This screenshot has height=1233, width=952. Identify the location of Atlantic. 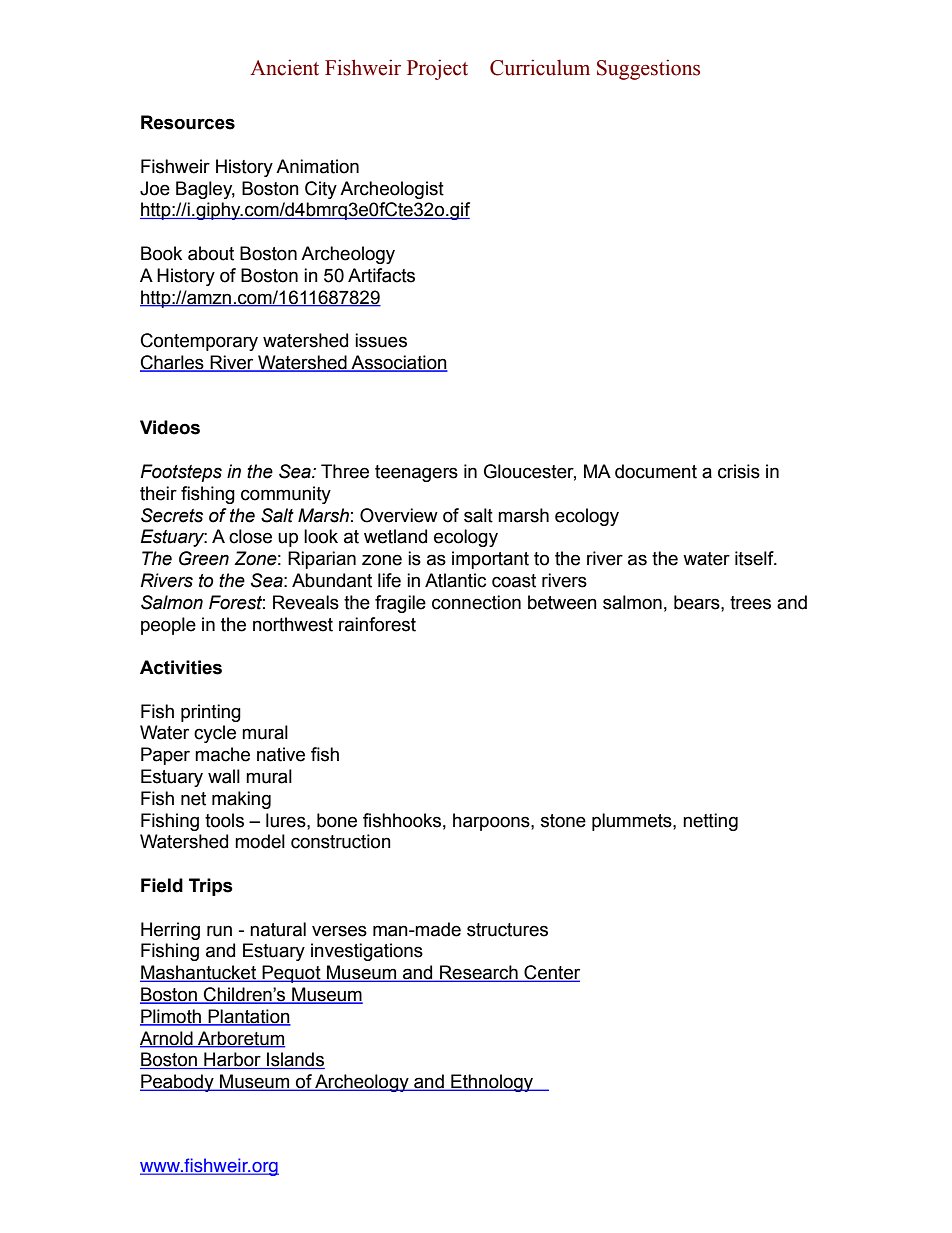
(455, 580).
